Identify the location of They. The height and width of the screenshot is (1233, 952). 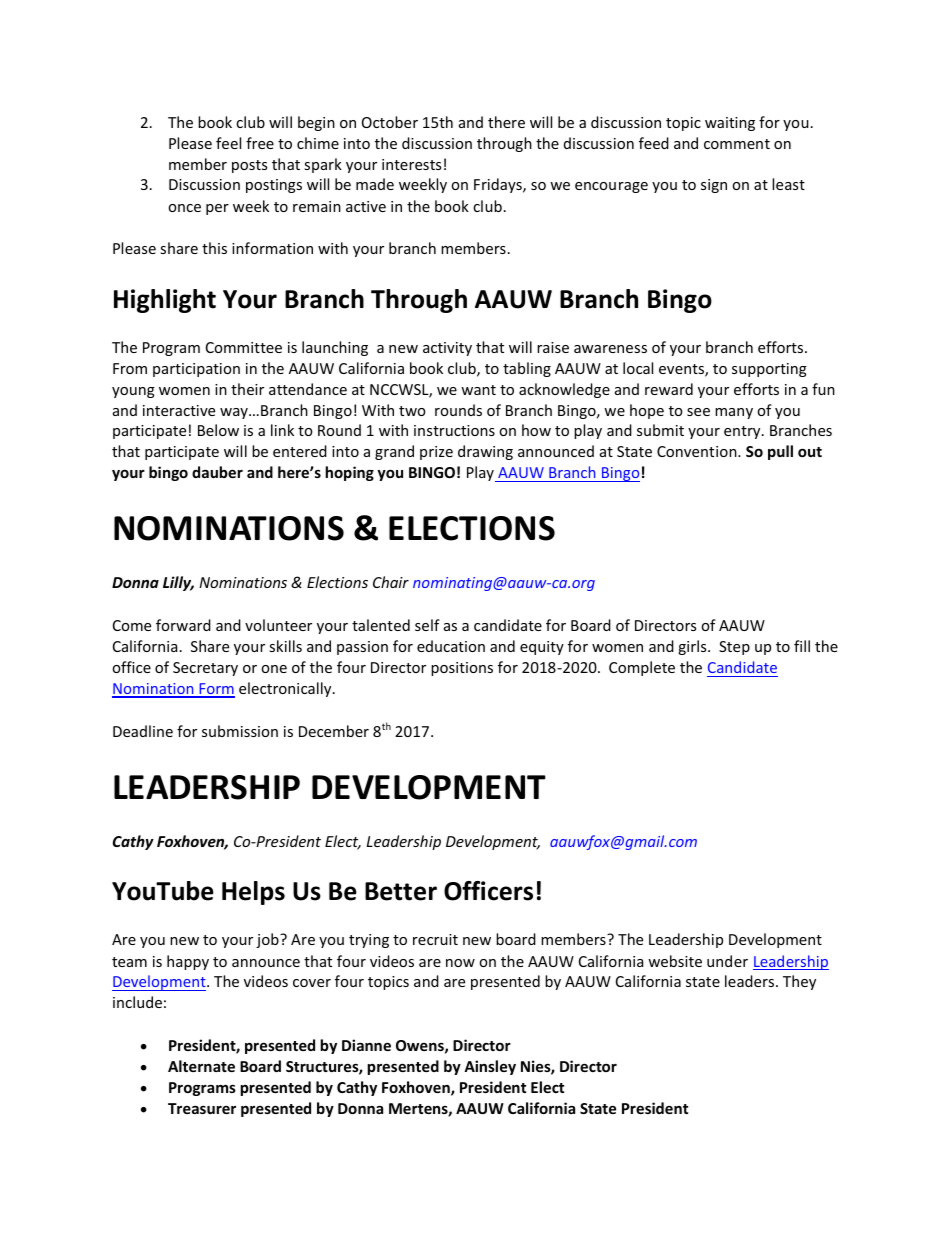
(799, 982).
